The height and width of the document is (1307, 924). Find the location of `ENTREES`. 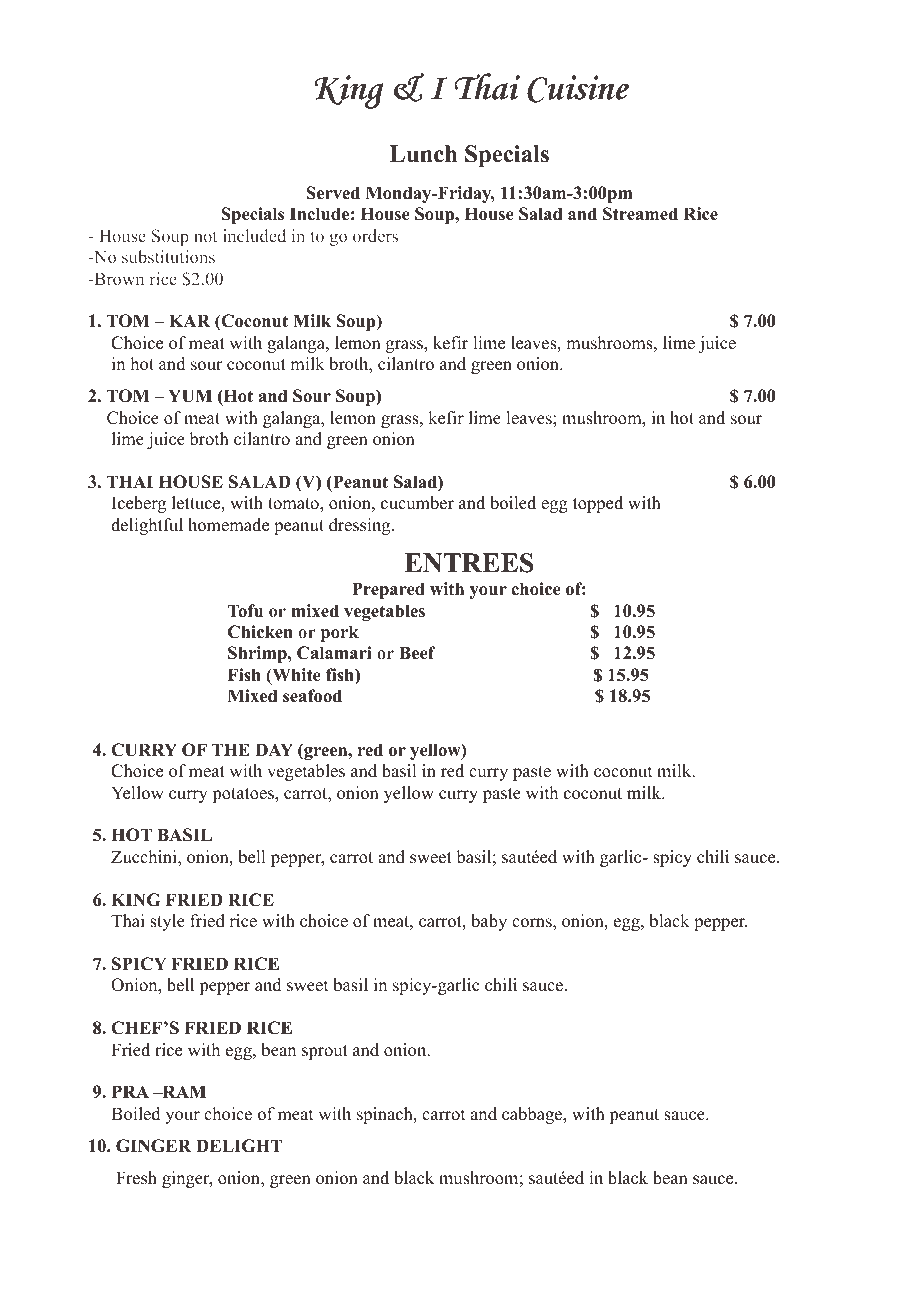

ENTREES is located at coordinates (469, 563).
